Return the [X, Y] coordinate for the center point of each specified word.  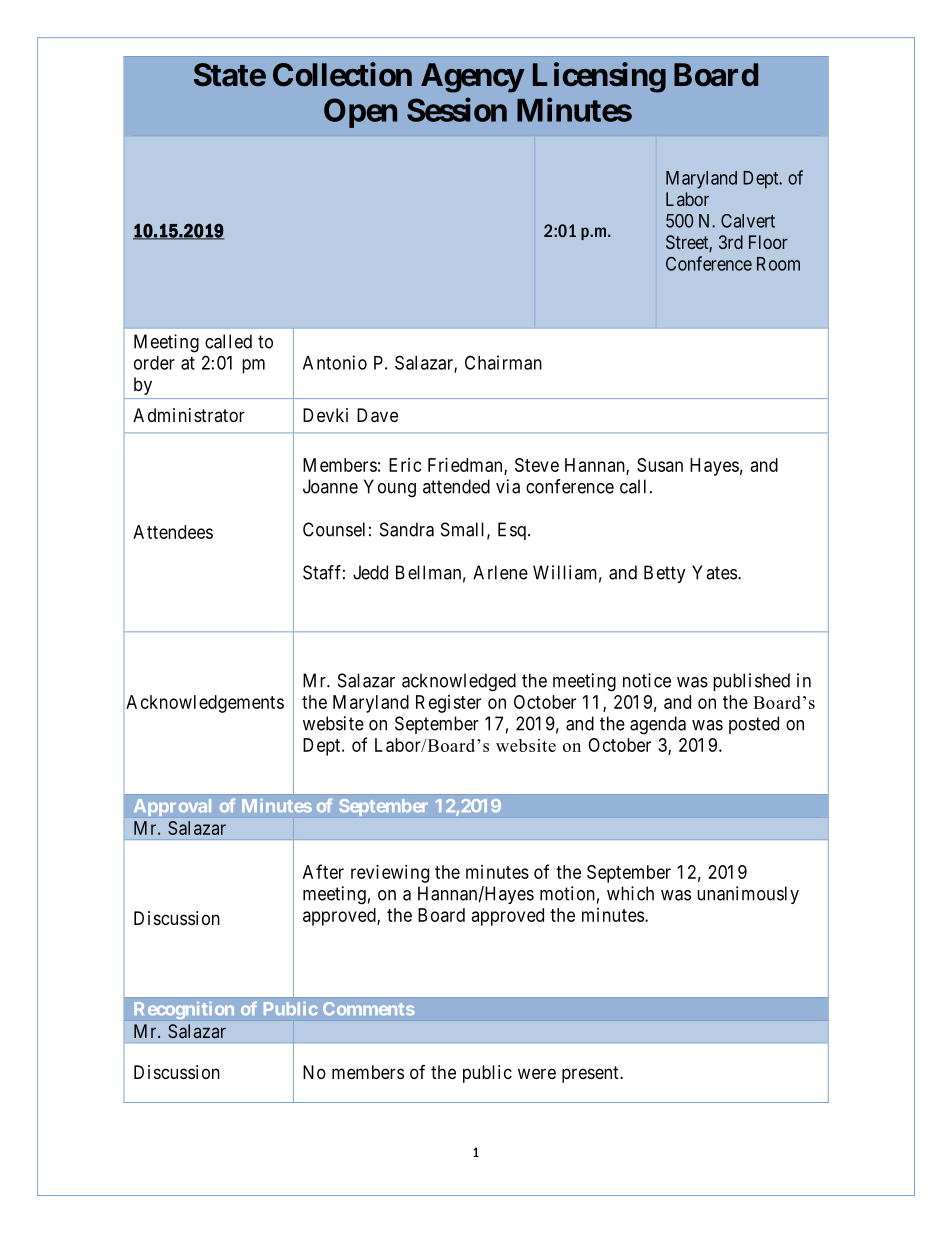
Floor [768, 242]
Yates [714, 572]
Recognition [184, 1010]
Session [457, 110]
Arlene [500, 572]
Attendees [173, 532]
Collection [342, 74]
